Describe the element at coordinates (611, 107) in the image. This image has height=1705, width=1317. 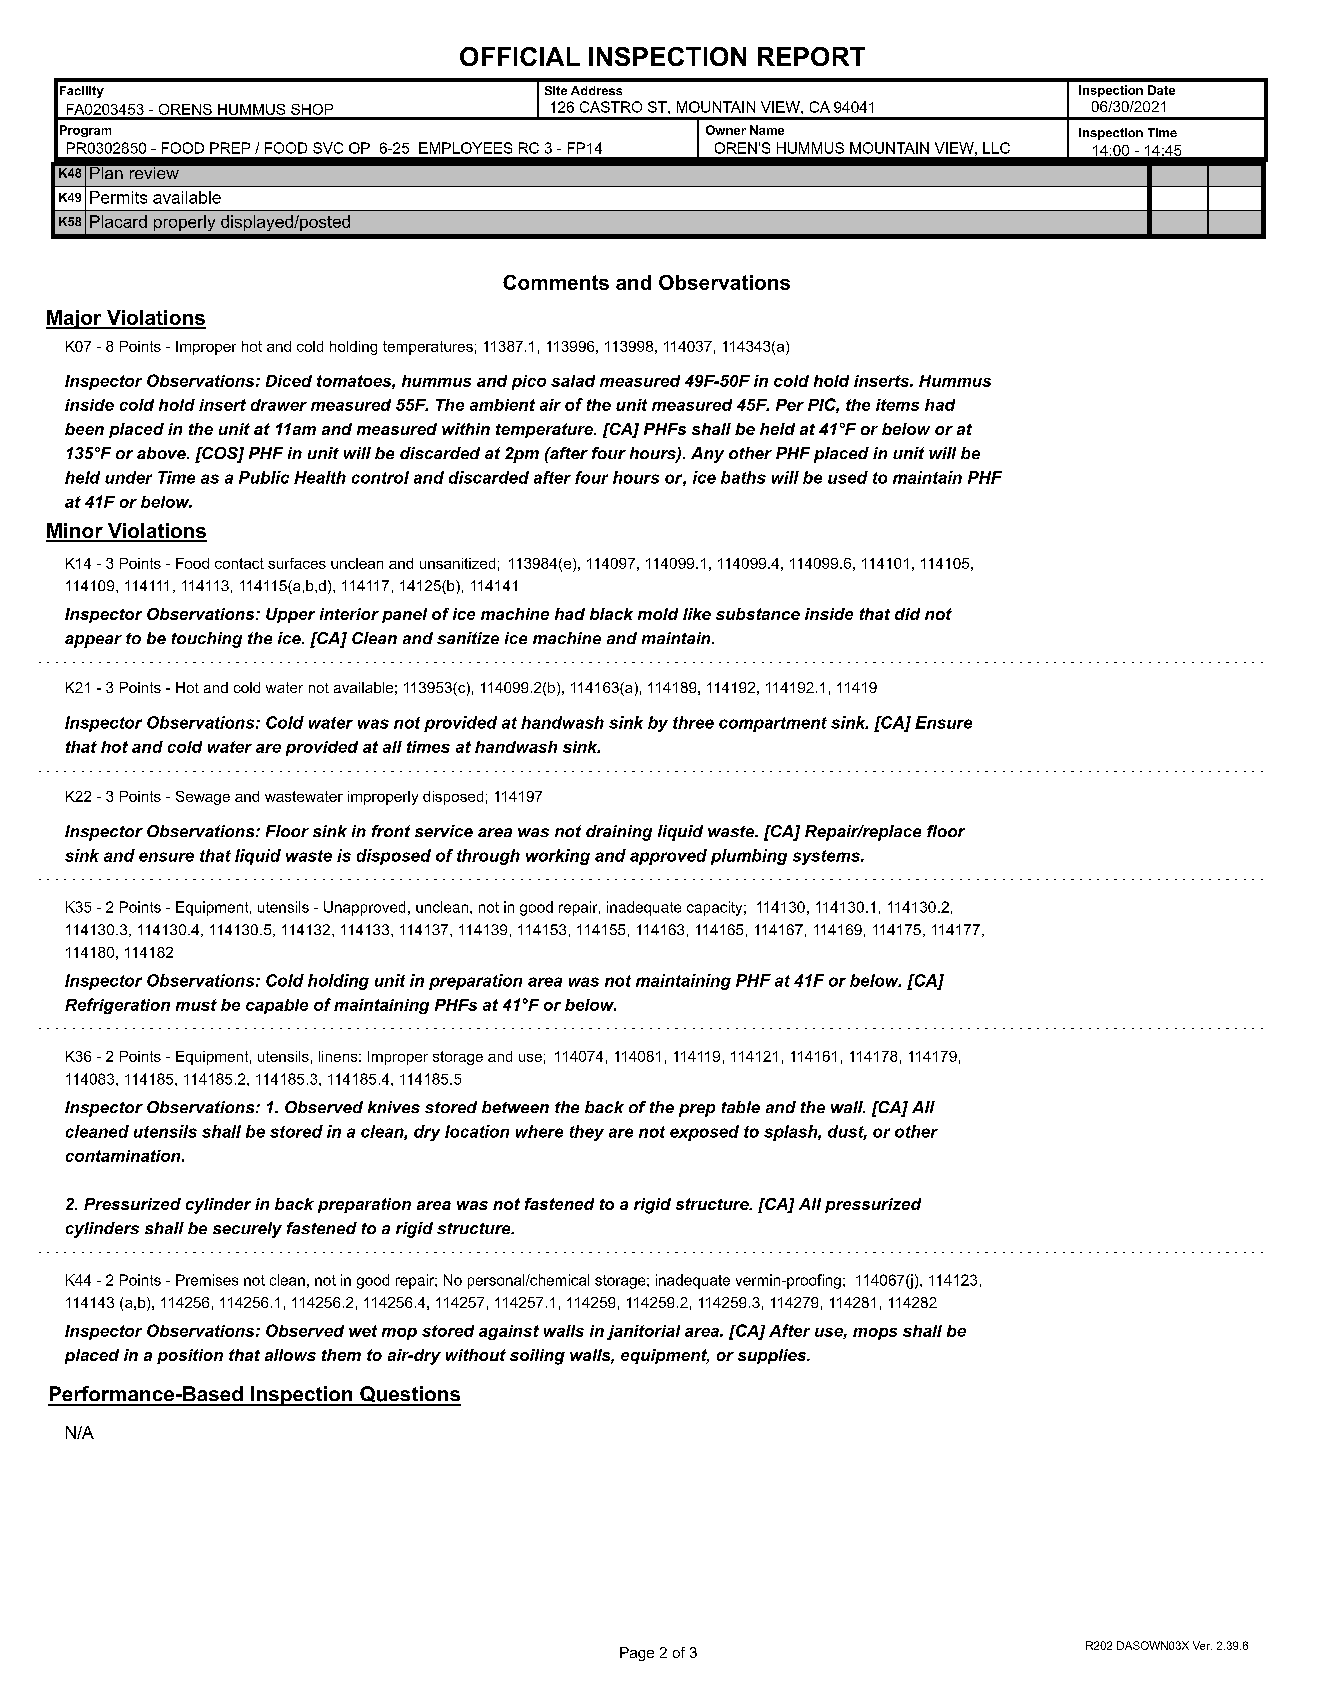
I see `CASTRO` at that location.
